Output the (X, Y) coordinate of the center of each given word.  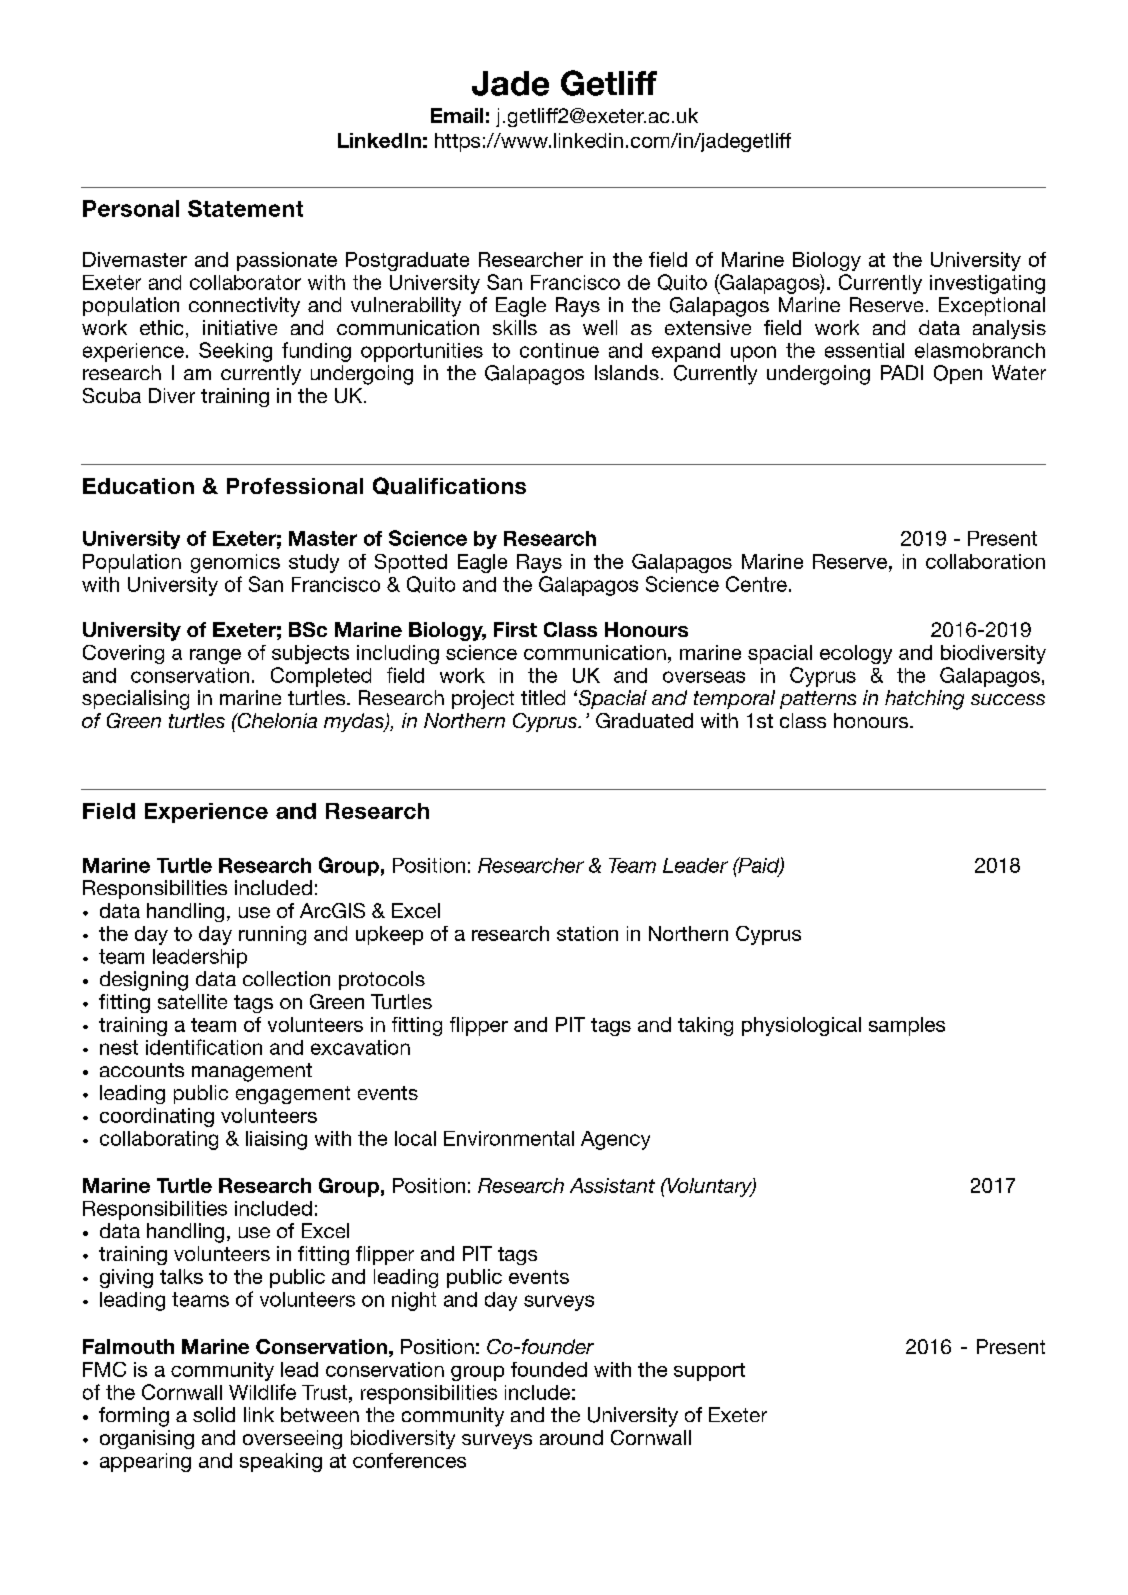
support (709, 1372)
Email (457, 115)
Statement (245, 208)
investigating (987, 284)
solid (214, 1414)
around (571, 1437)
